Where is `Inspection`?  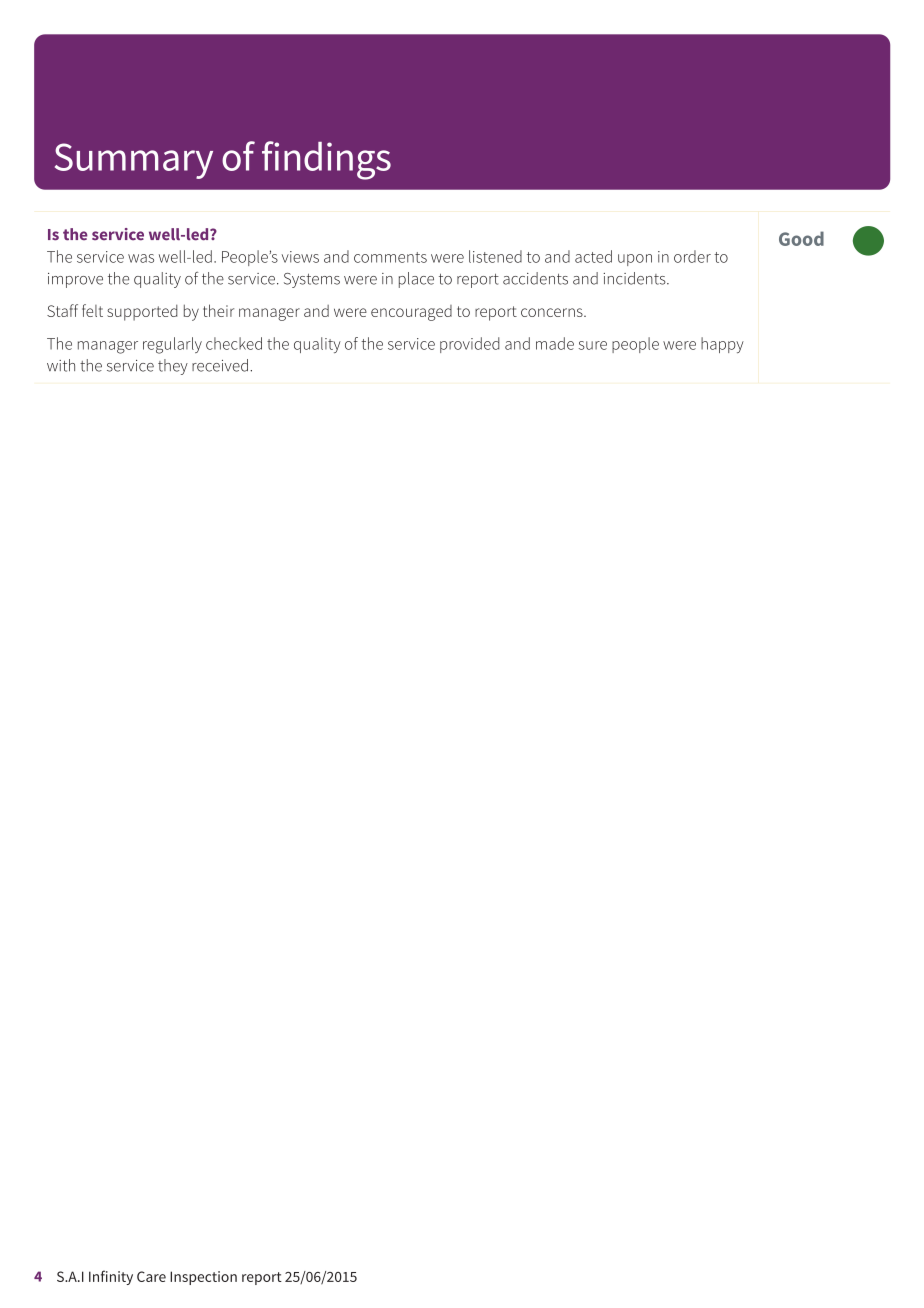
Inspection is located at coordinates (203, 1278).
